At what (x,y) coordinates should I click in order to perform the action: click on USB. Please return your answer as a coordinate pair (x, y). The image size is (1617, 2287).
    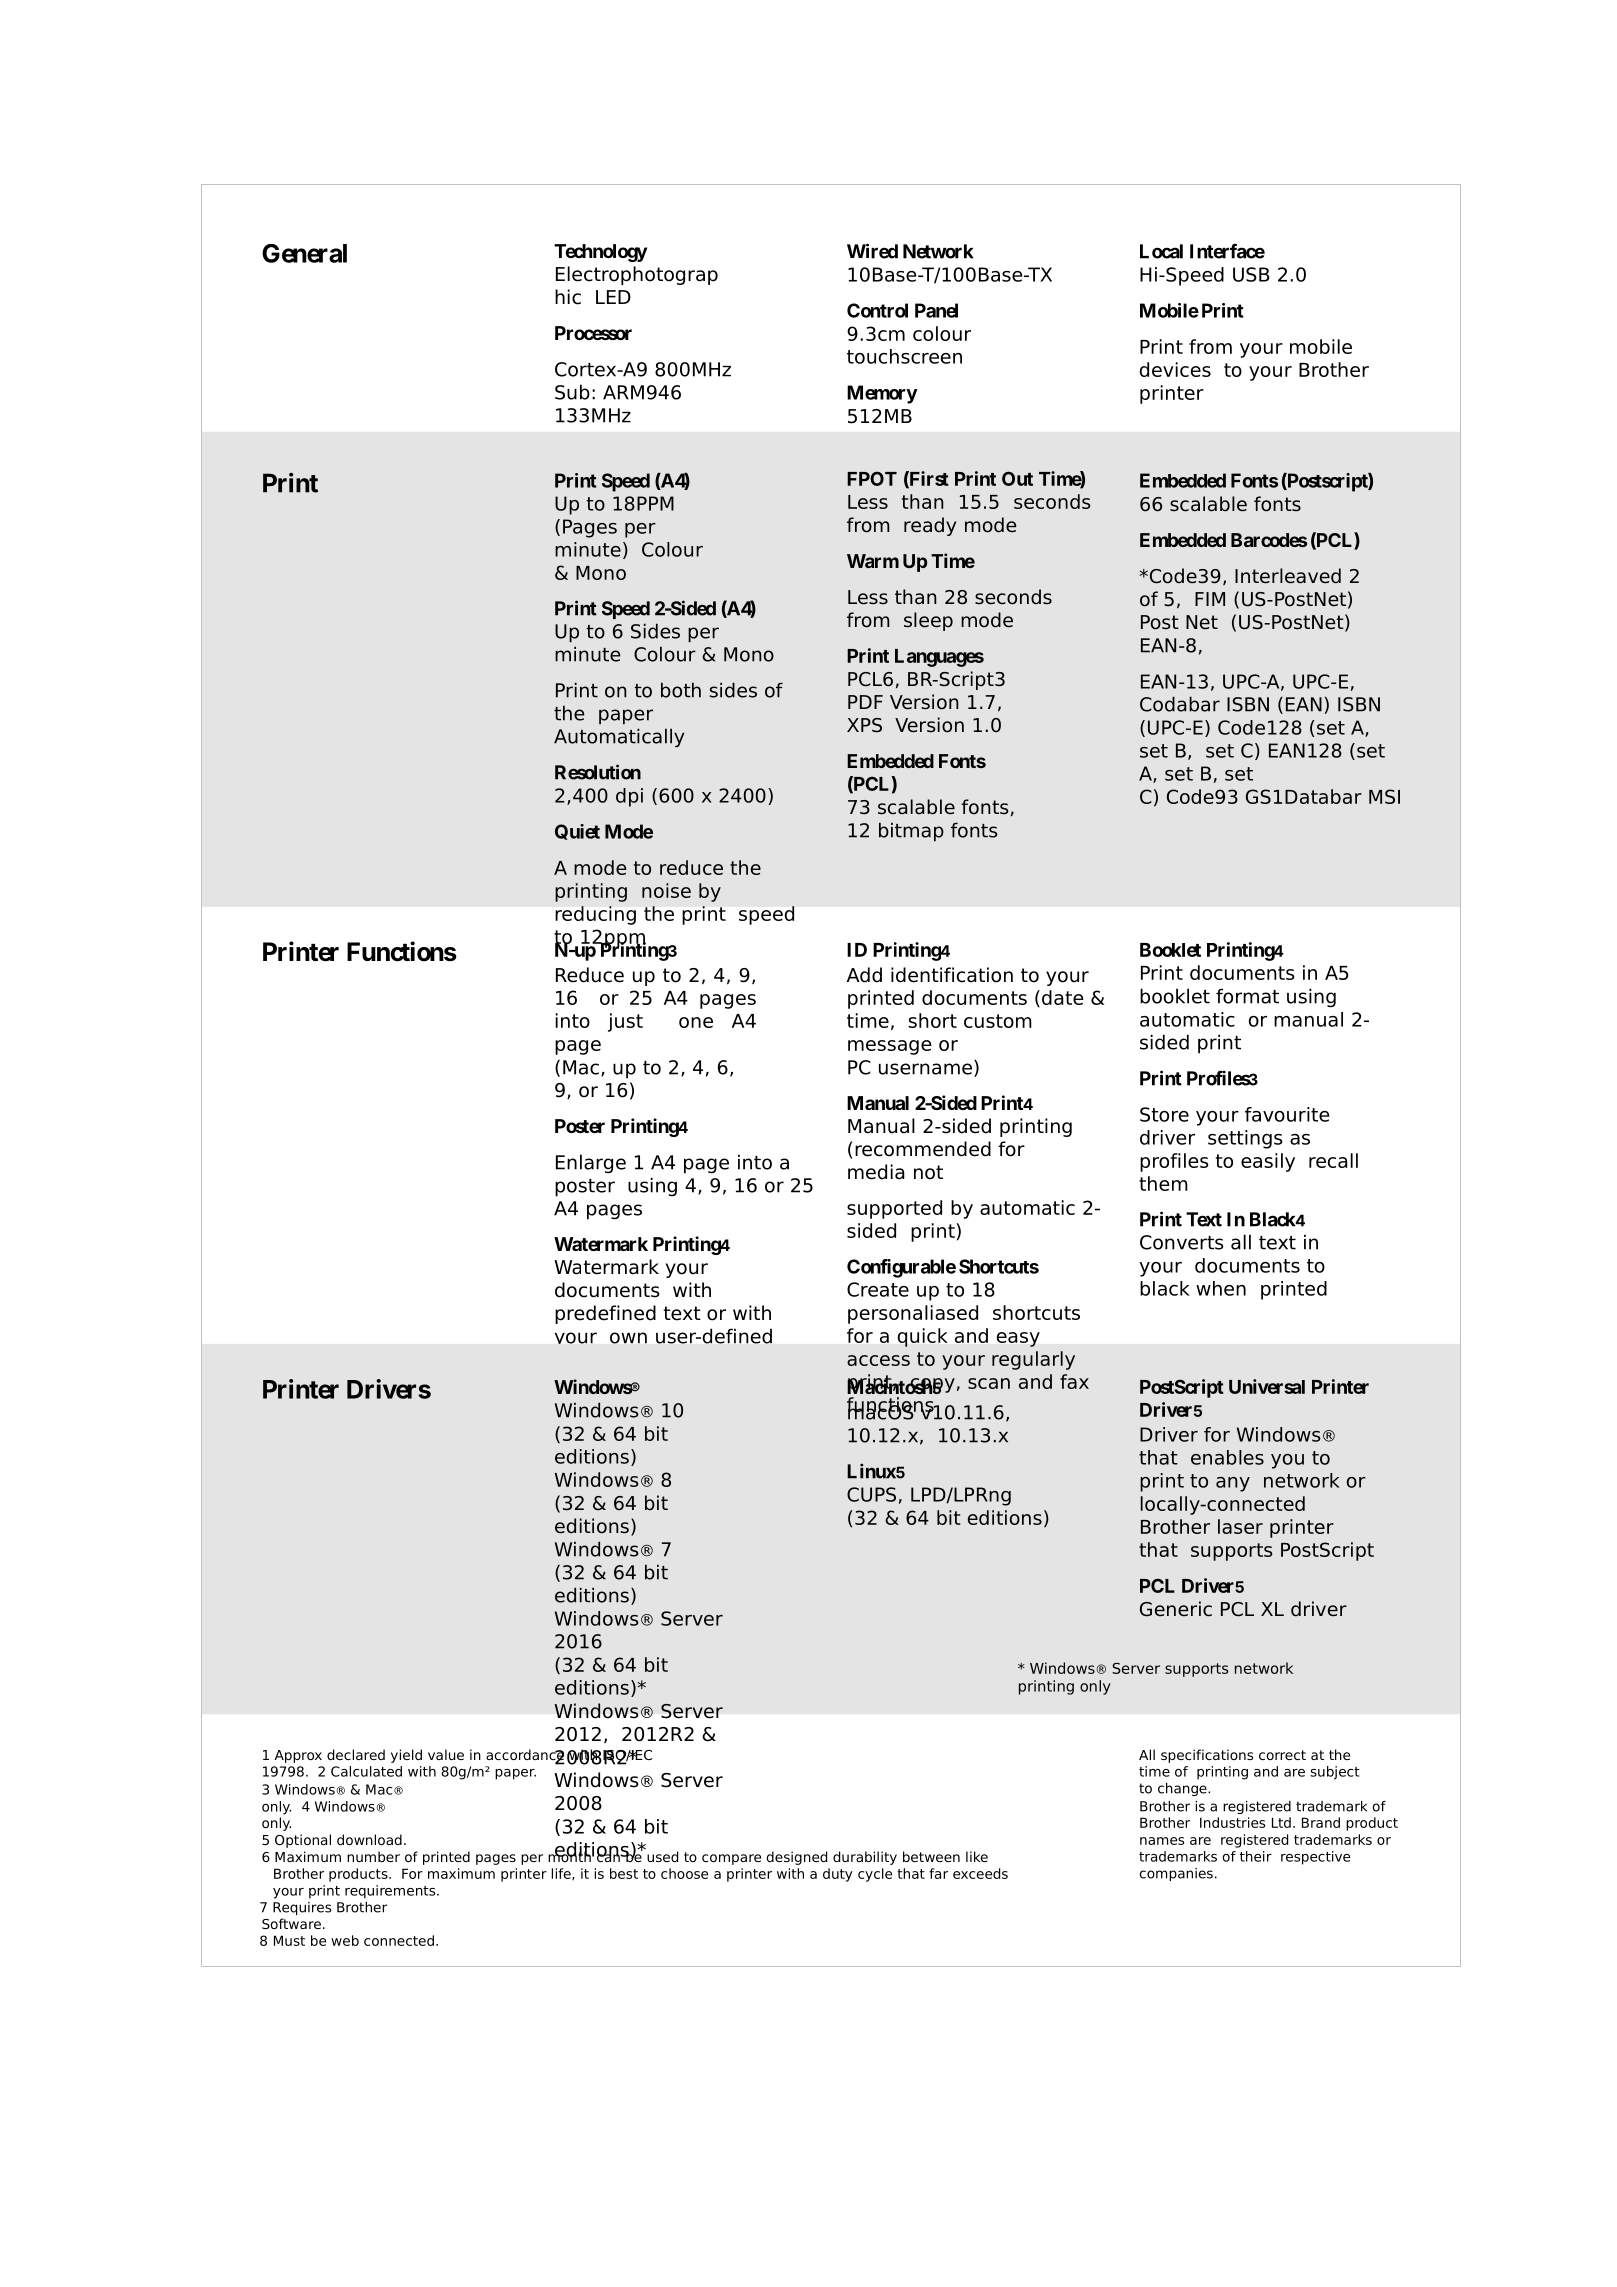
    Looking at the image, I should click on (1251, 274).
